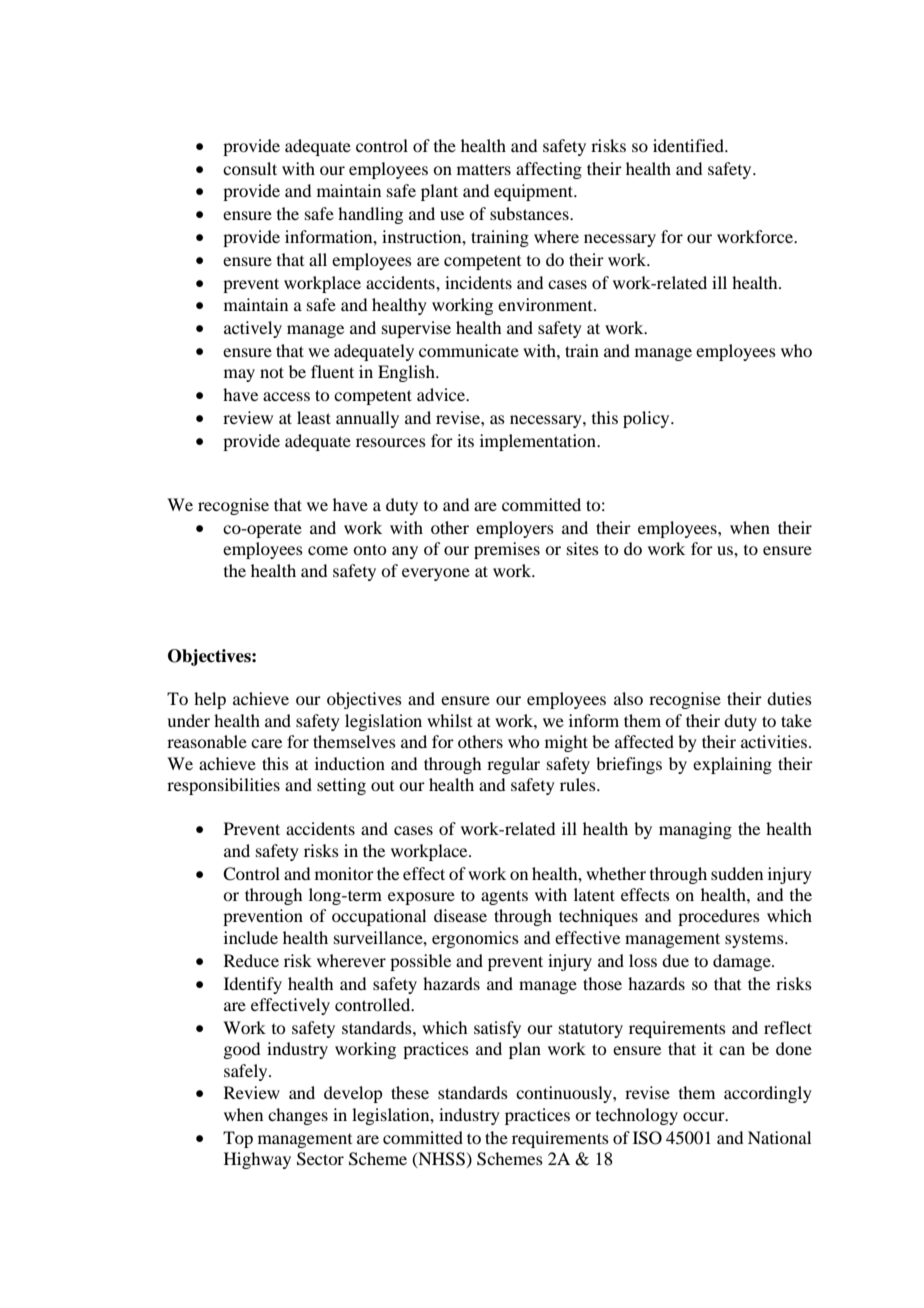 The height and width of the screenshot is (1308, 924). I want to click on consult, so click(250, 168).
